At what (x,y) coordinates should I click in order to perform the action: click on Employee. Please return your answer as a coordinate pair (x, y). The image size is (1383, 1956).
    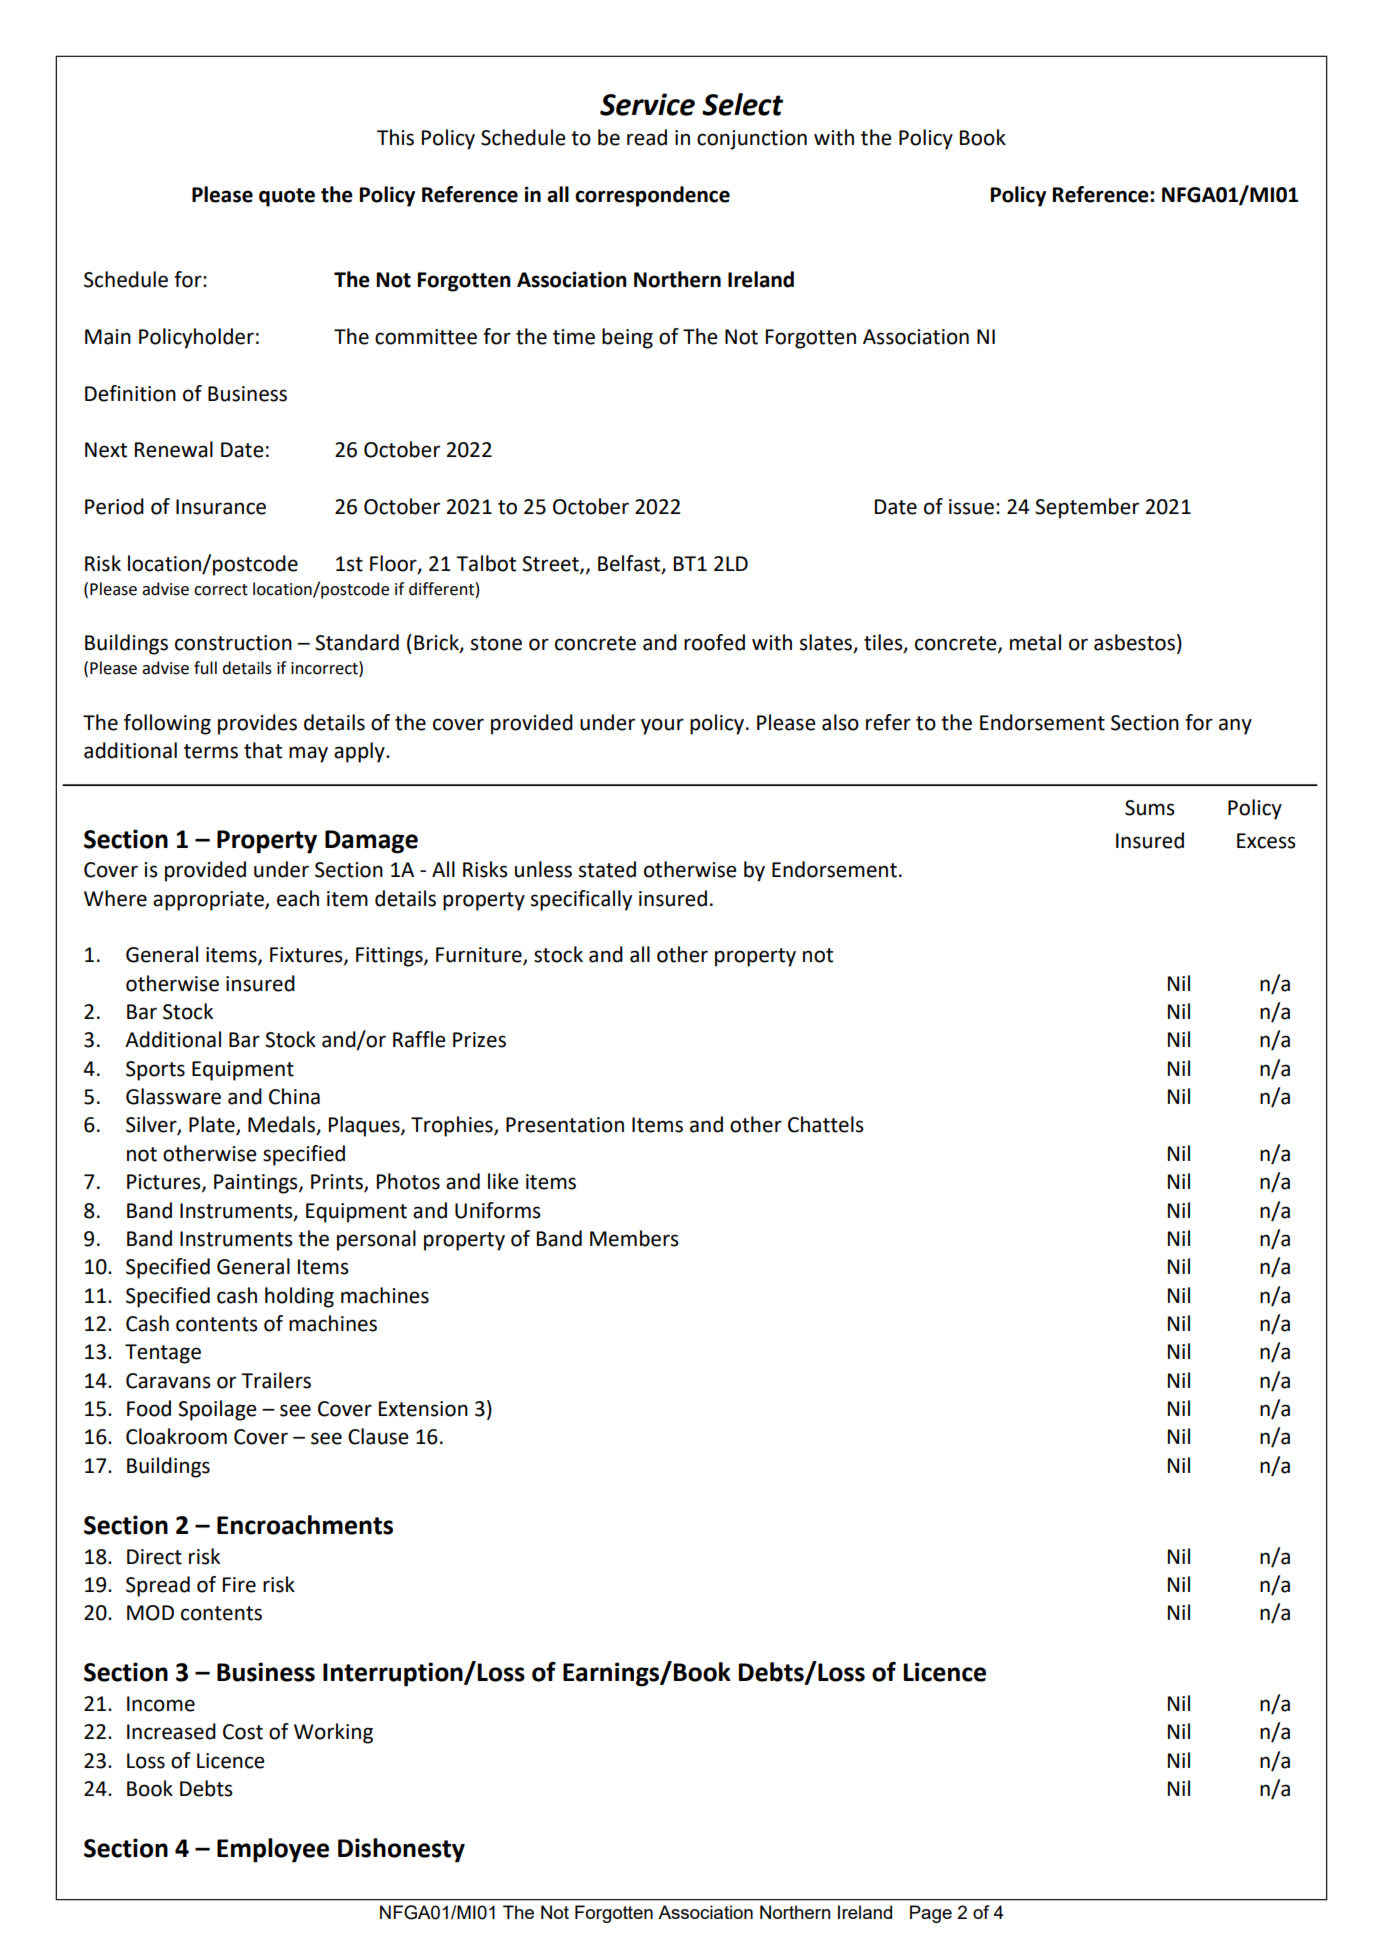
    Looking at the image, I should click on (273, 1850).
